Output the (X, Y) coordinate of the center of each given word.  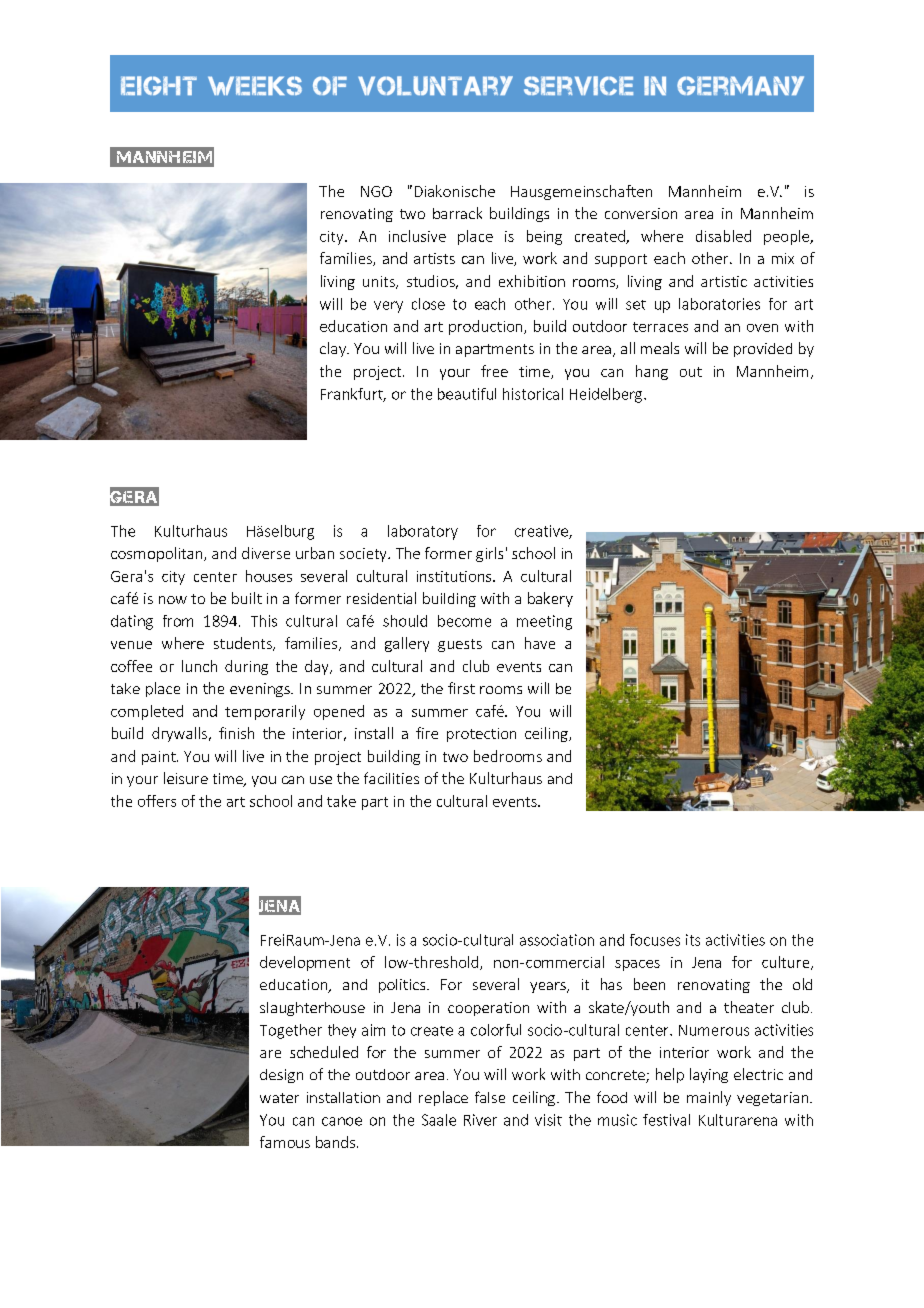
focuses (655, 940)
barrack (457, 213)
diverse (266, 553)
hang (652, 372)
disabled (723, 236)
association (557, 940)
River (480, 1120)
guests (460, 645)
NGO (376, 191)
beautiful (467, 394)
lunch (199, 666)
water (279, 1098)
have (540, 643)
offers (157, 801)
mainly (709, 1098)
